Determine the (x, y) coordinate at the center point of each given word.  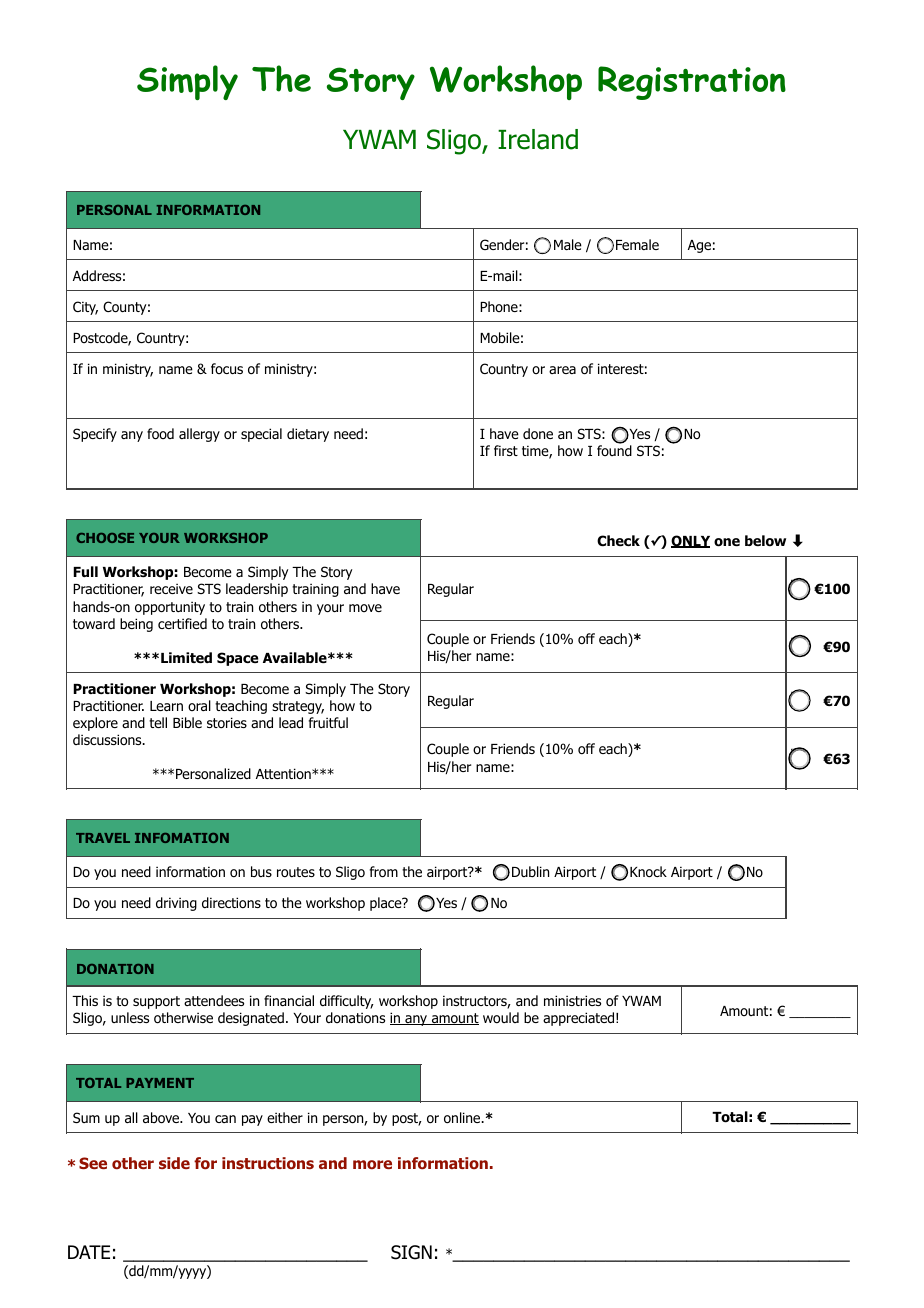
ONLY (690, 541)
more (372, 1164)
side (174, 1163)
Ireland (538, 139)
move (365, 608)
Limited (186, 657)
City (85, 308)
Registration (692, 83)
